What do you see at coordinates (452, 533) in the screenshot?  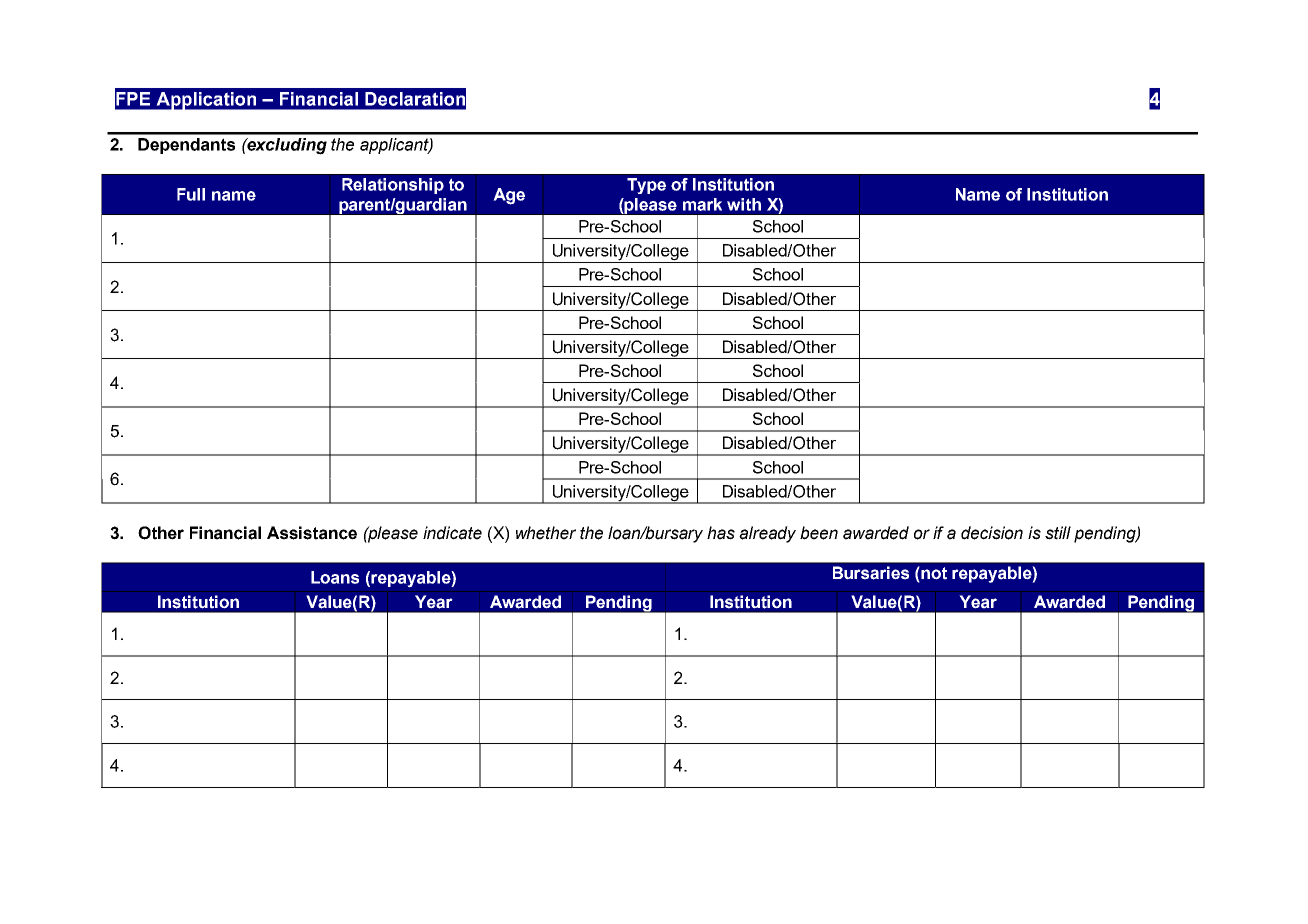 I see `indicate` at bounding box center [452, 533].
